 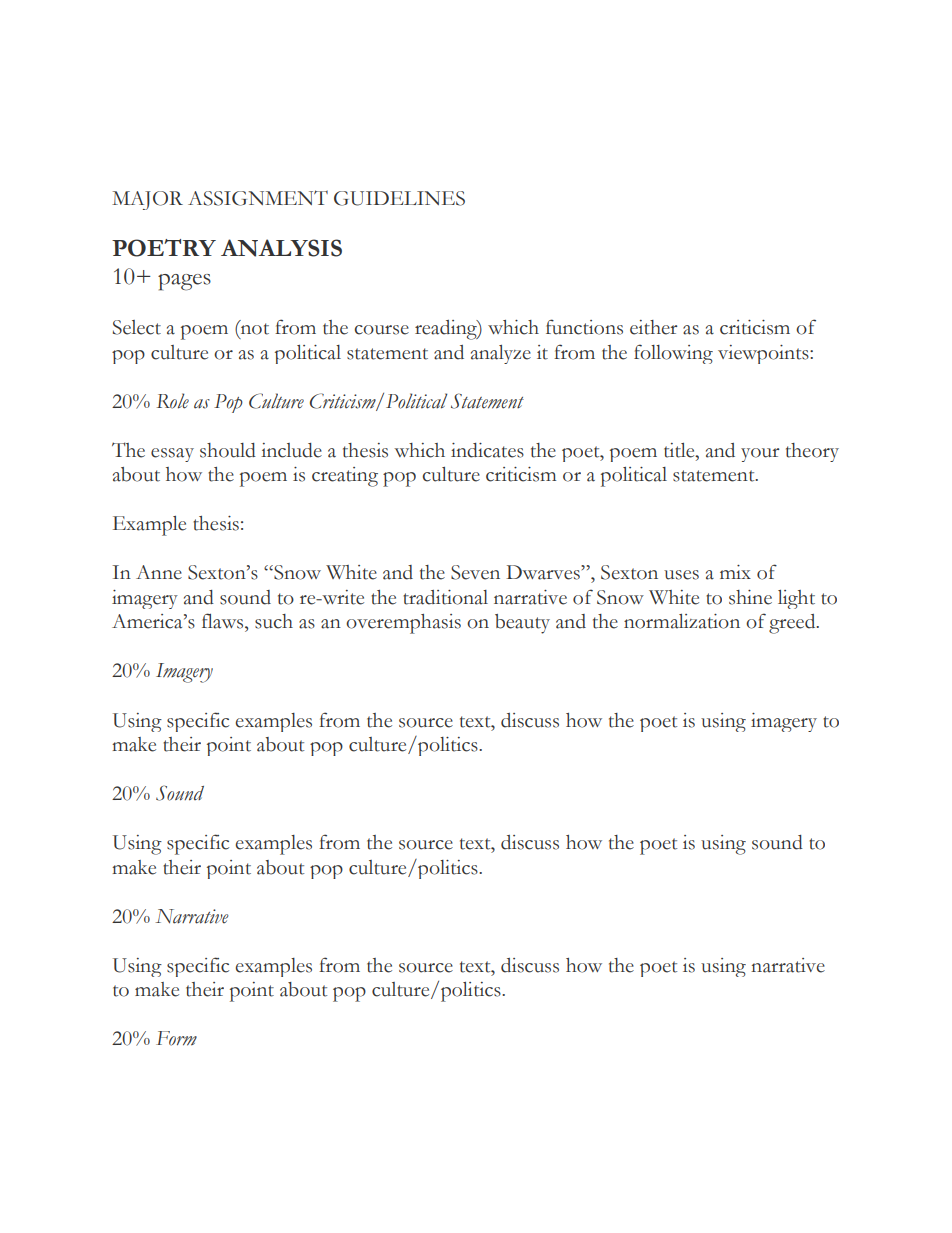 I want to click on Form, so click(x=176, y=1038).
